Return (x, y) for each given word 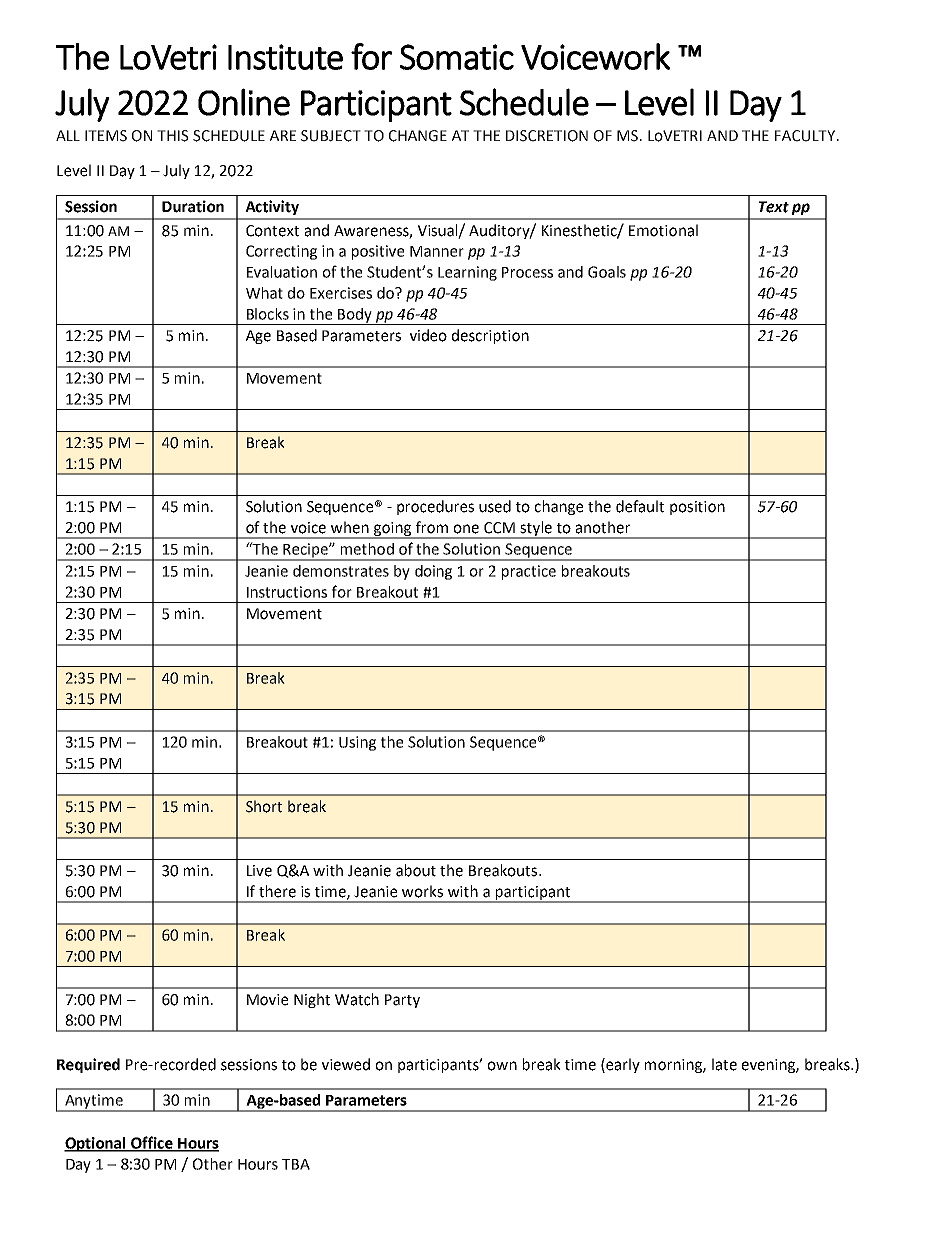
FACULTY (806, 136)
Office (152, 1143)
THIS (173, 136)
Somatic (457, 57)
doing (433, 572)
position (697, 508)
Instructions (287, 592)
